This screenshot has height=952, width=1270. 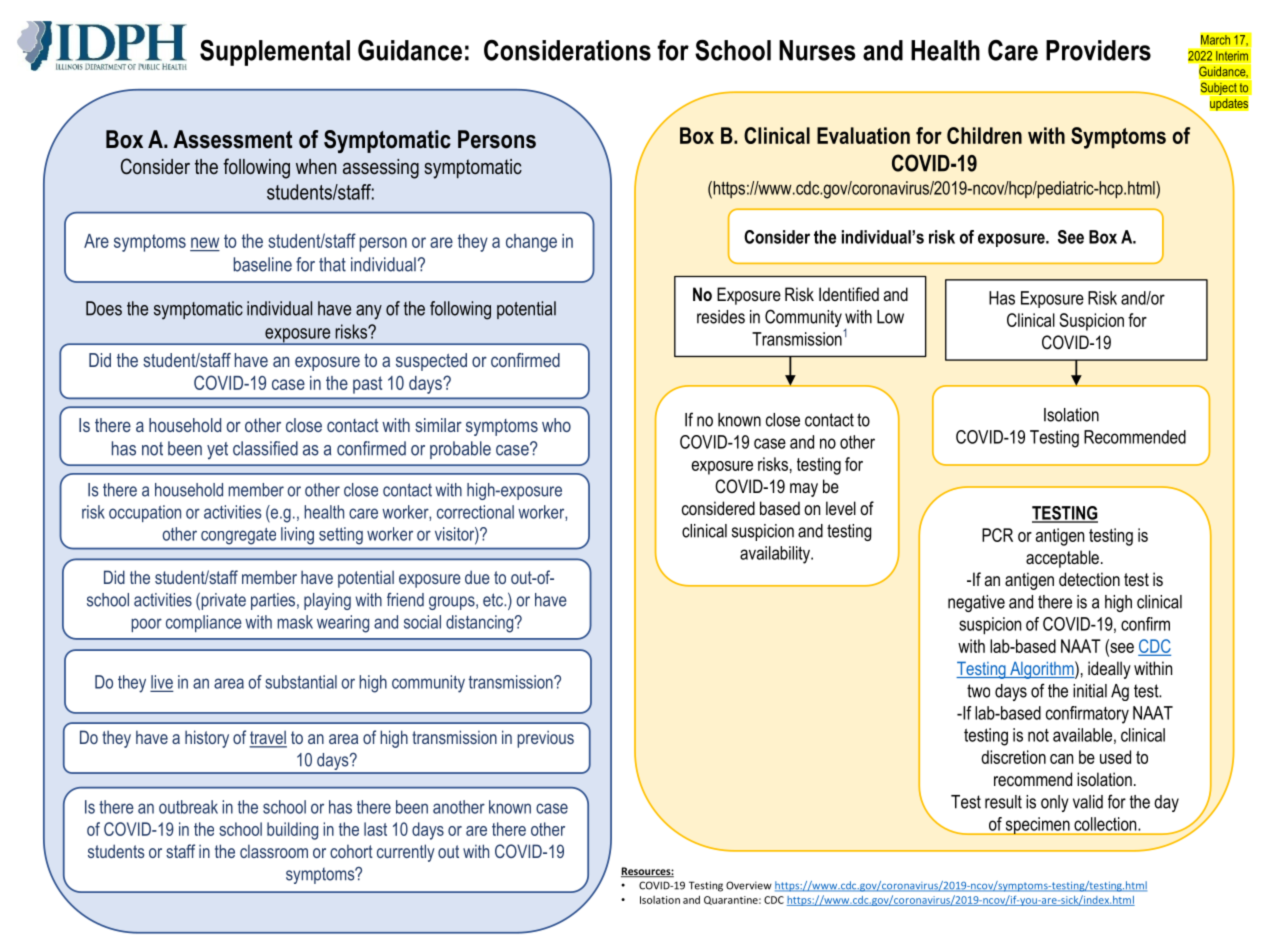 What do you see at coordinates (274, 851) in the screenshot?
I see `classroom` at bounding box center [274, 851].
